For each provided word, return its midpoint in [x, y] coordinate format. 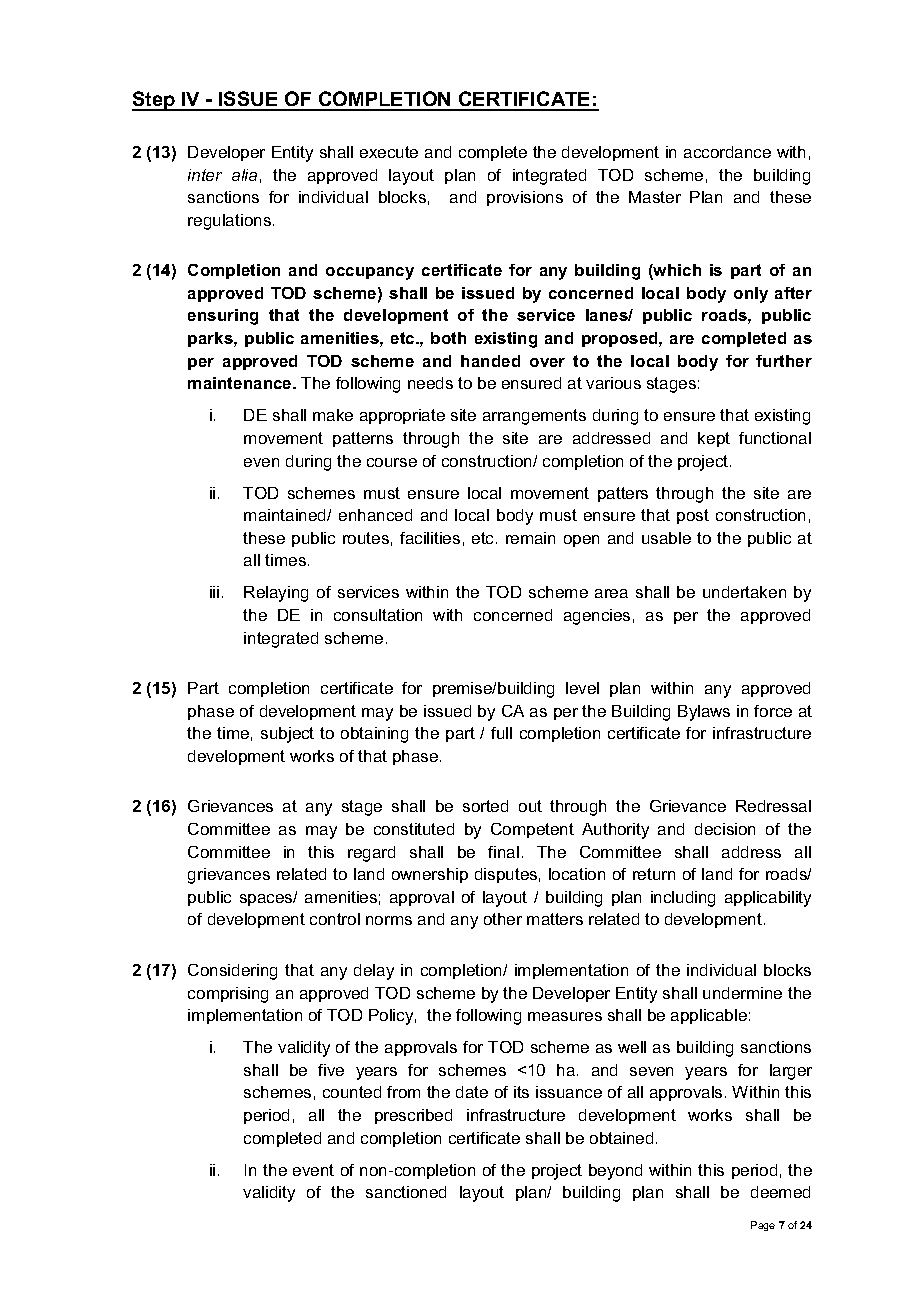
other [503, 919]
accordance [727, 152]
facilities [430, 538]
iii [214, 592]
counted [352, 1092]
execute [389, 152]
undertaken [744, 592]
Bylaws [704, 713]
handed [490, 361]
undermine [742, 993]
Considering [232, 972]
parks [211, 339]
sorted [485, 806]
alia [244, 175]
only [751, 295]
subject [287, 735]
